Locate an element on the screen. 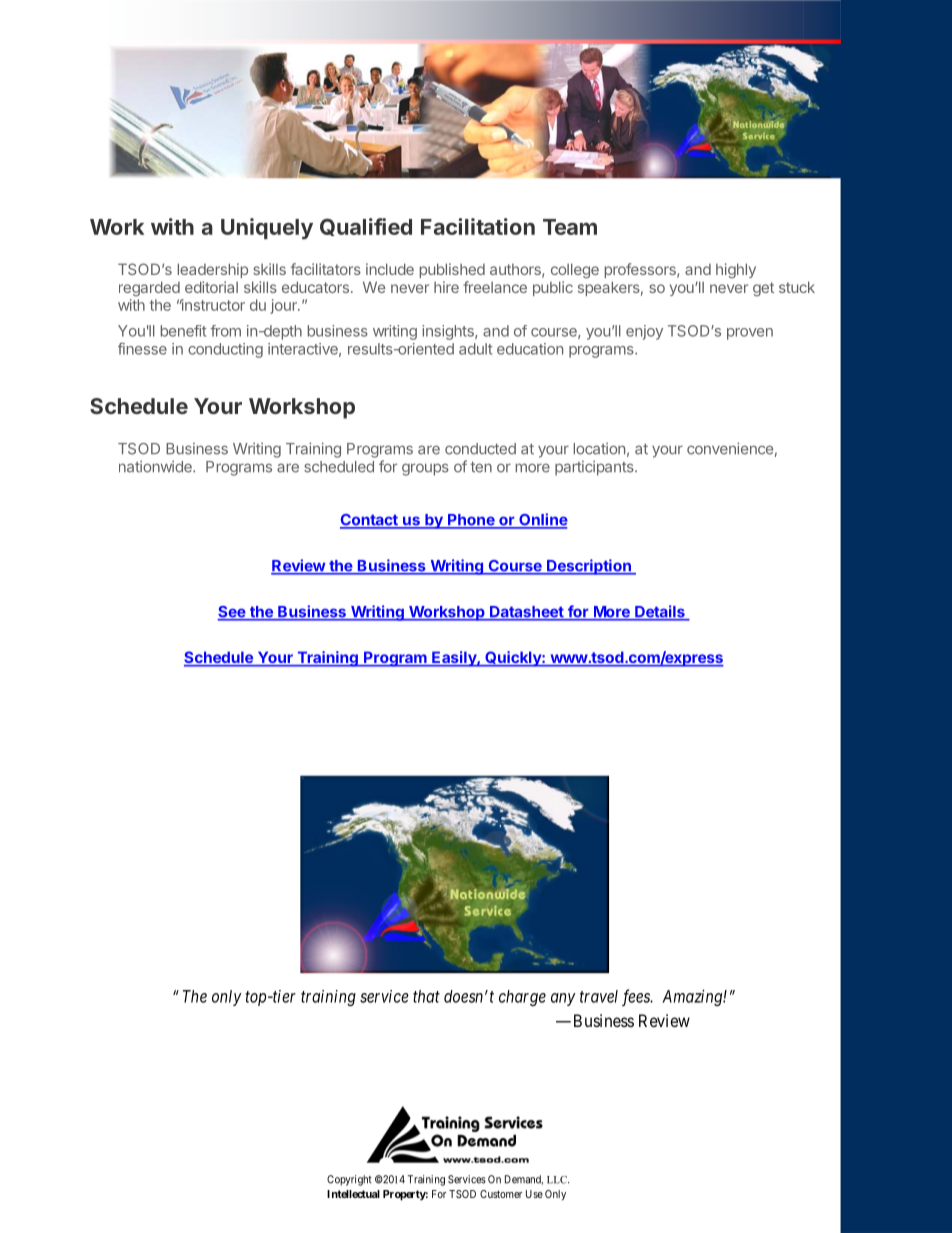  charge is located at coordinates (522, 998).
